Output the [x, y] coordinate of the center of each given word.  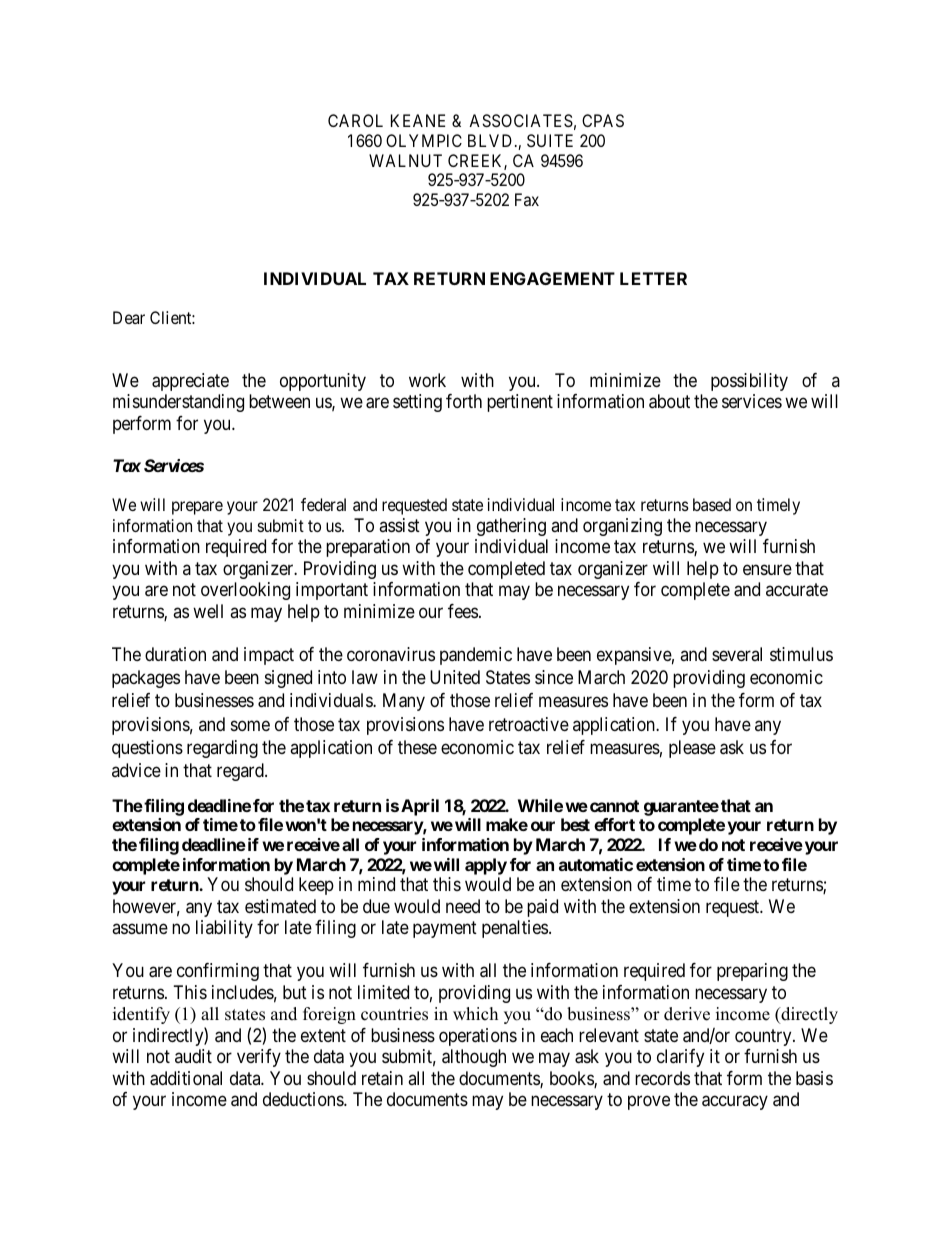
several [737, 654]
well [208, 611]
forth [464, 401]
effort [614, 824]
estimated [280, 906]
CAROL [355, 120]
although [474, 1058]
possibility [749, 382]
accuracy [735, 1103]
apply [486, 866]
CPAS [603, 120]
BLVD [492, 140]
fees [463, 611]
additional [186, 1078]
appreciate [190, 382]
